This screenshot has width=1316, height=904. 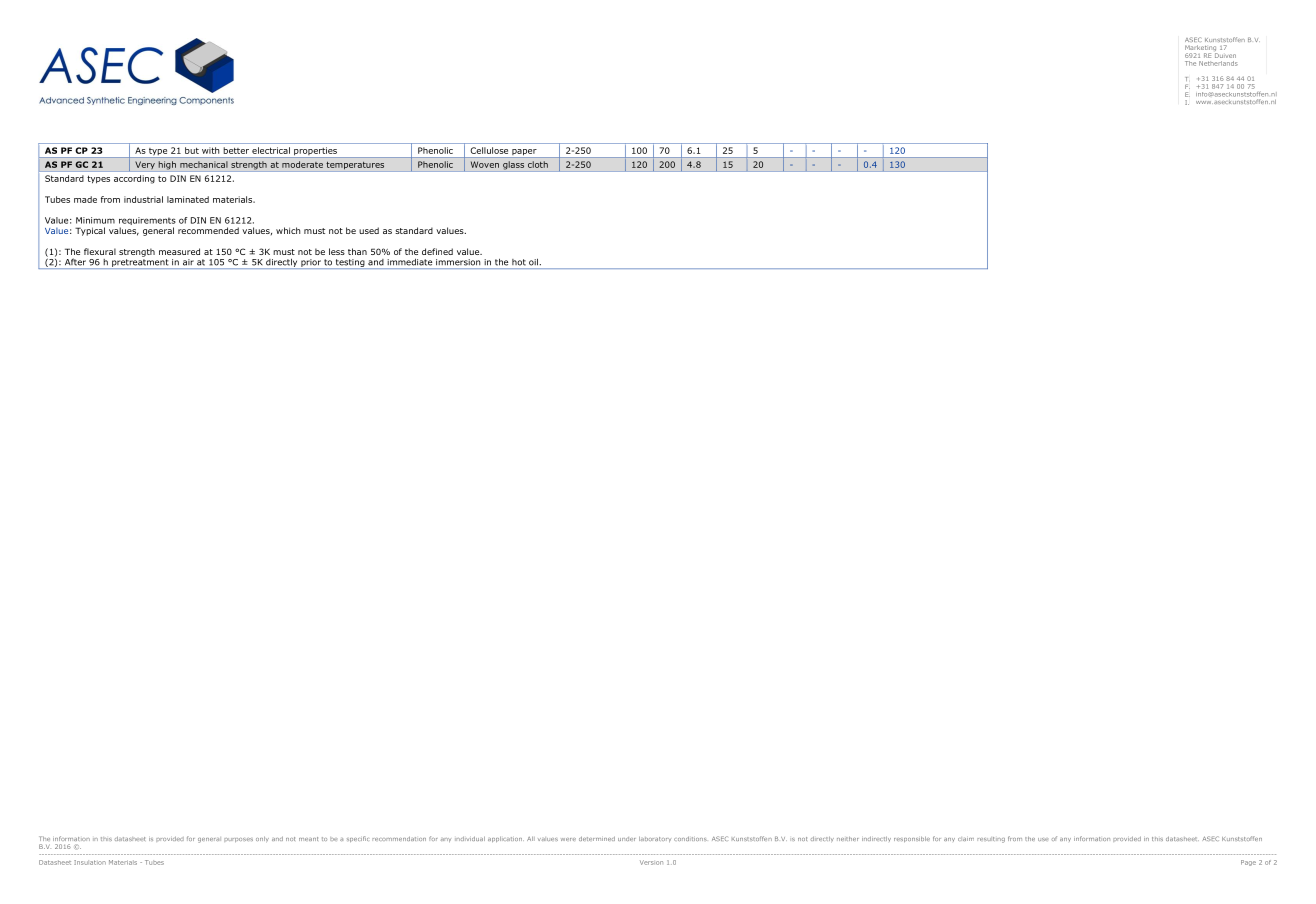 I want to click on paper, so click(x=524, y=153).
